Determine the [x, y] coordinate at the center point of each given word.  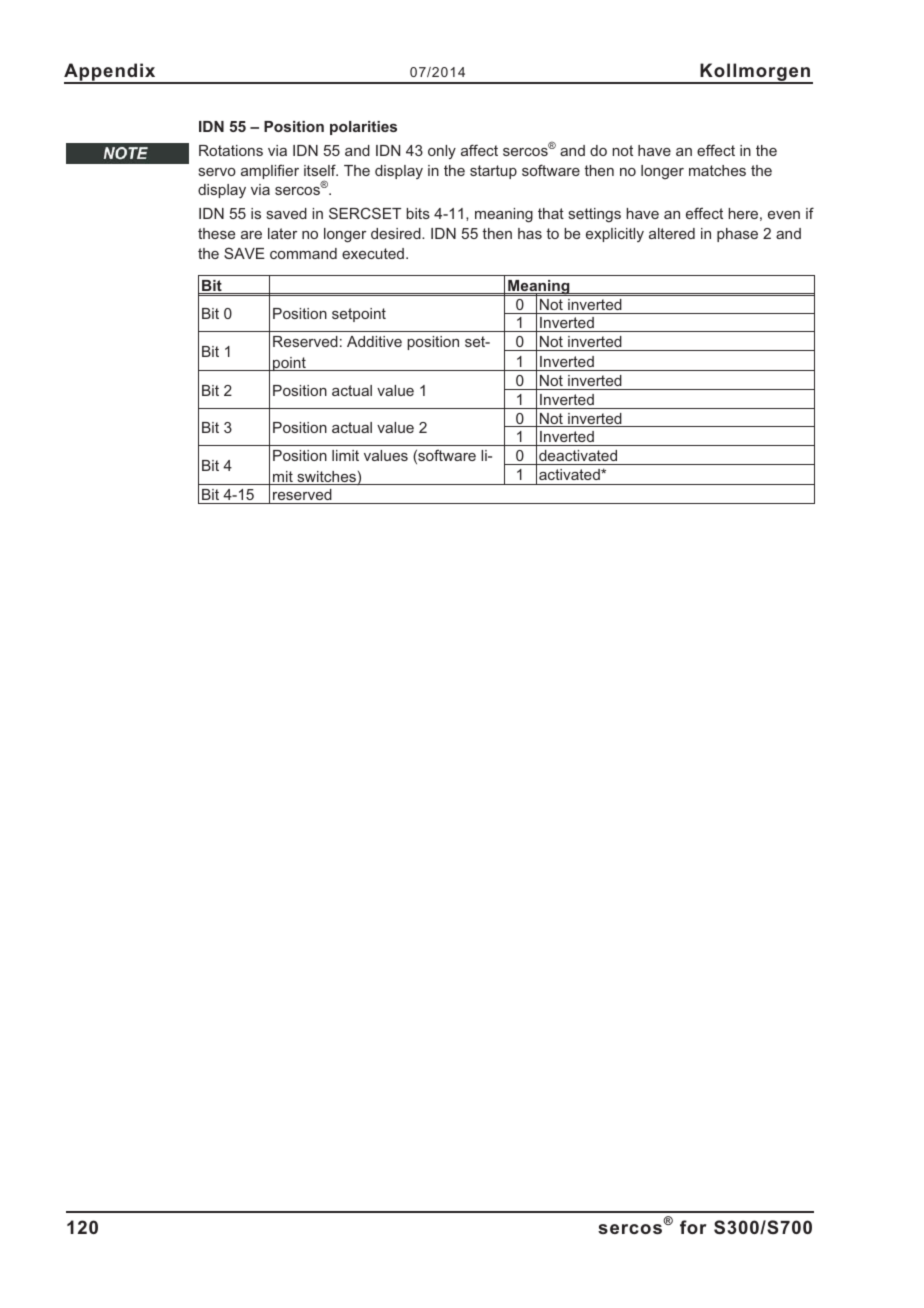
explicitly [615, 235]
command [303, 253]
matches [717, 170]
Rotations [231, 150]
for [693, 1227]
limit [345, 455]
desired [397, 233]
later [282, 233]
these [216, 233]
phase [737, 235]
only [442, 152]
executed [373, 253]
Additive [374, 341]
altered [672, 233]
